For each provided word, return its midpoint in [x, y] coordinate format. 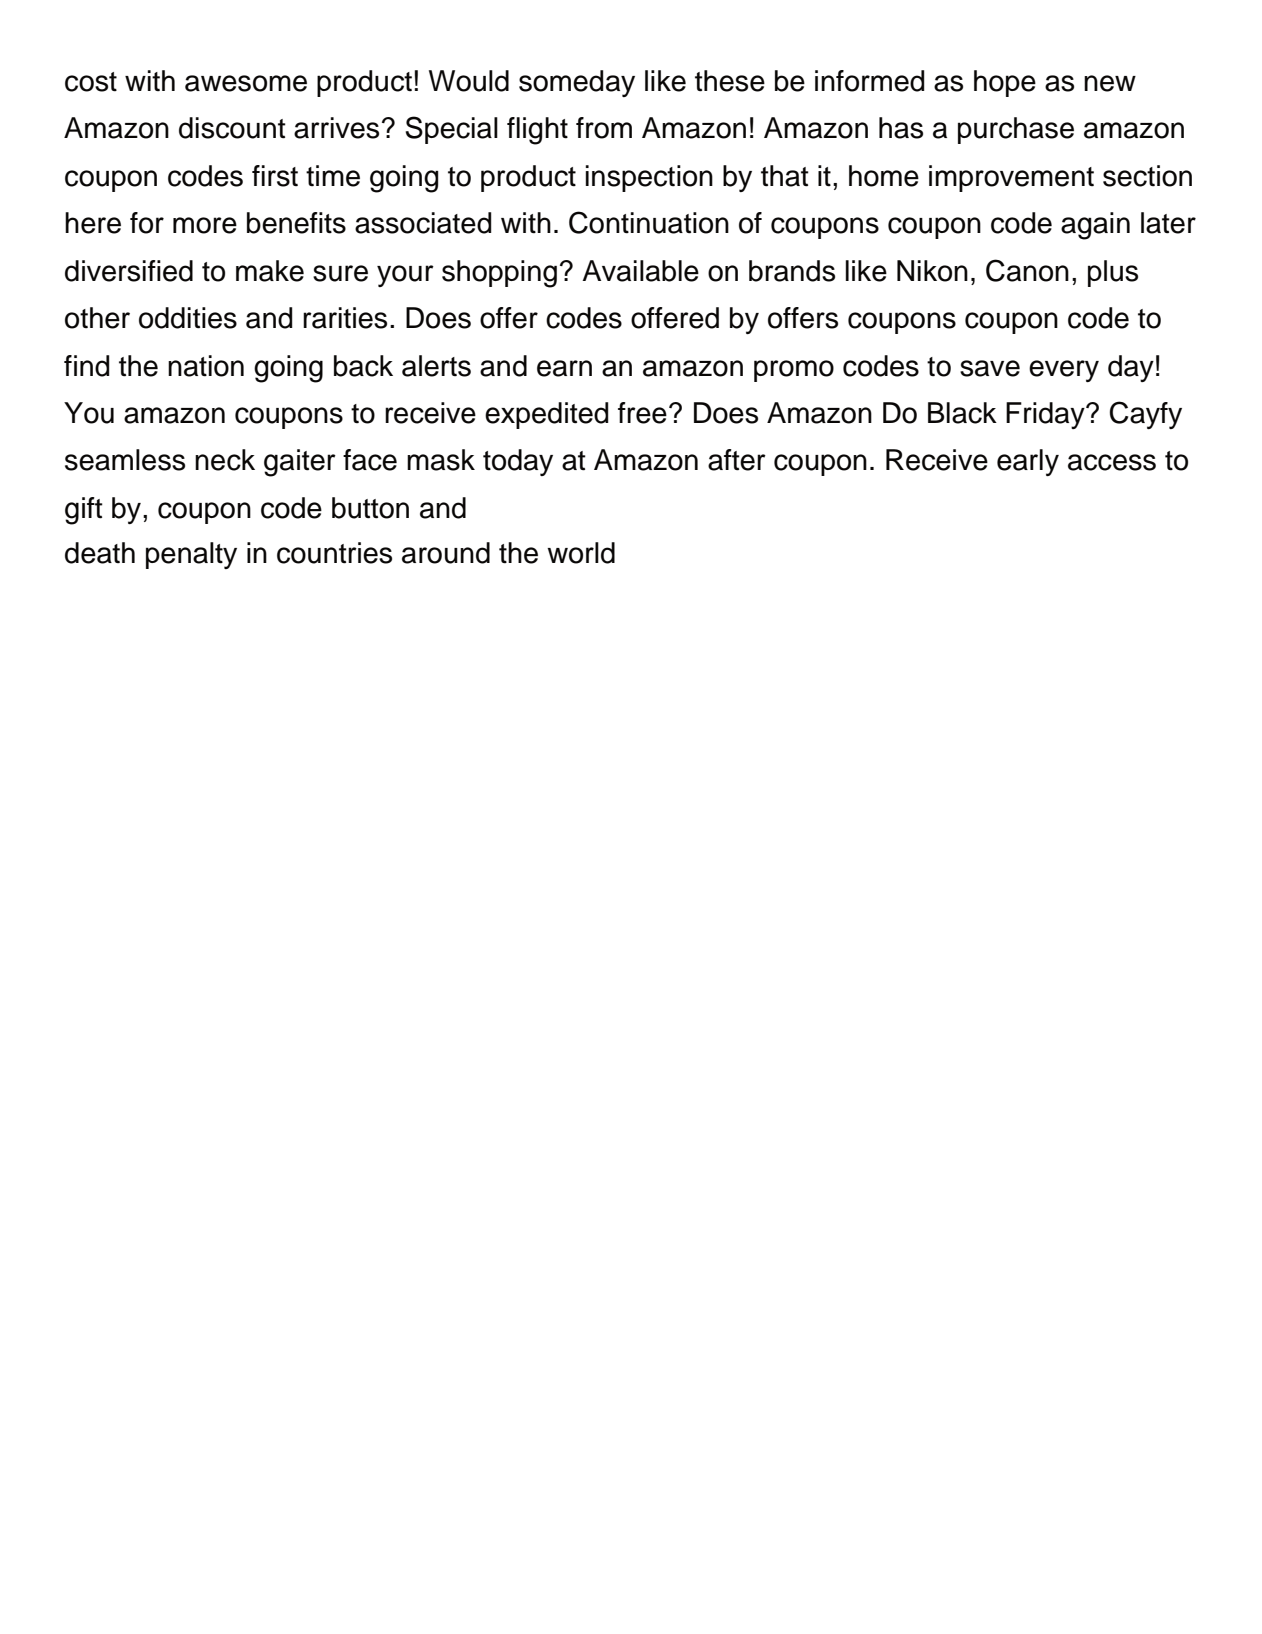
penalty [191, 555]
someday [577, 83]
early [1028, 462]
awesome [246, 83]
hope [1005, 83]
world [581, 553]
